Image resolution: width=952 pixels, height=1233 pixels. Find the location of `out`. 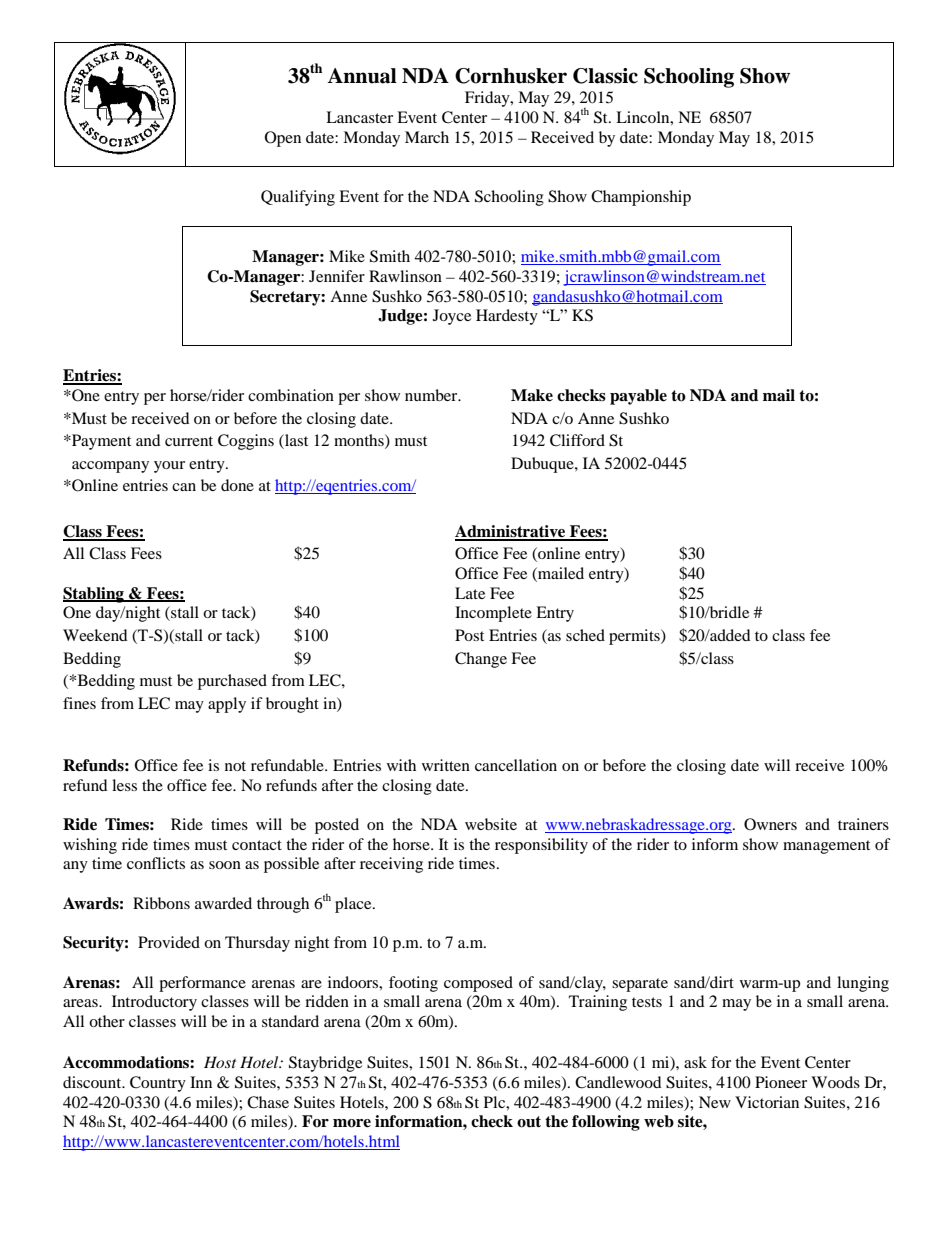

out is located at coordinates (529, 1122).
